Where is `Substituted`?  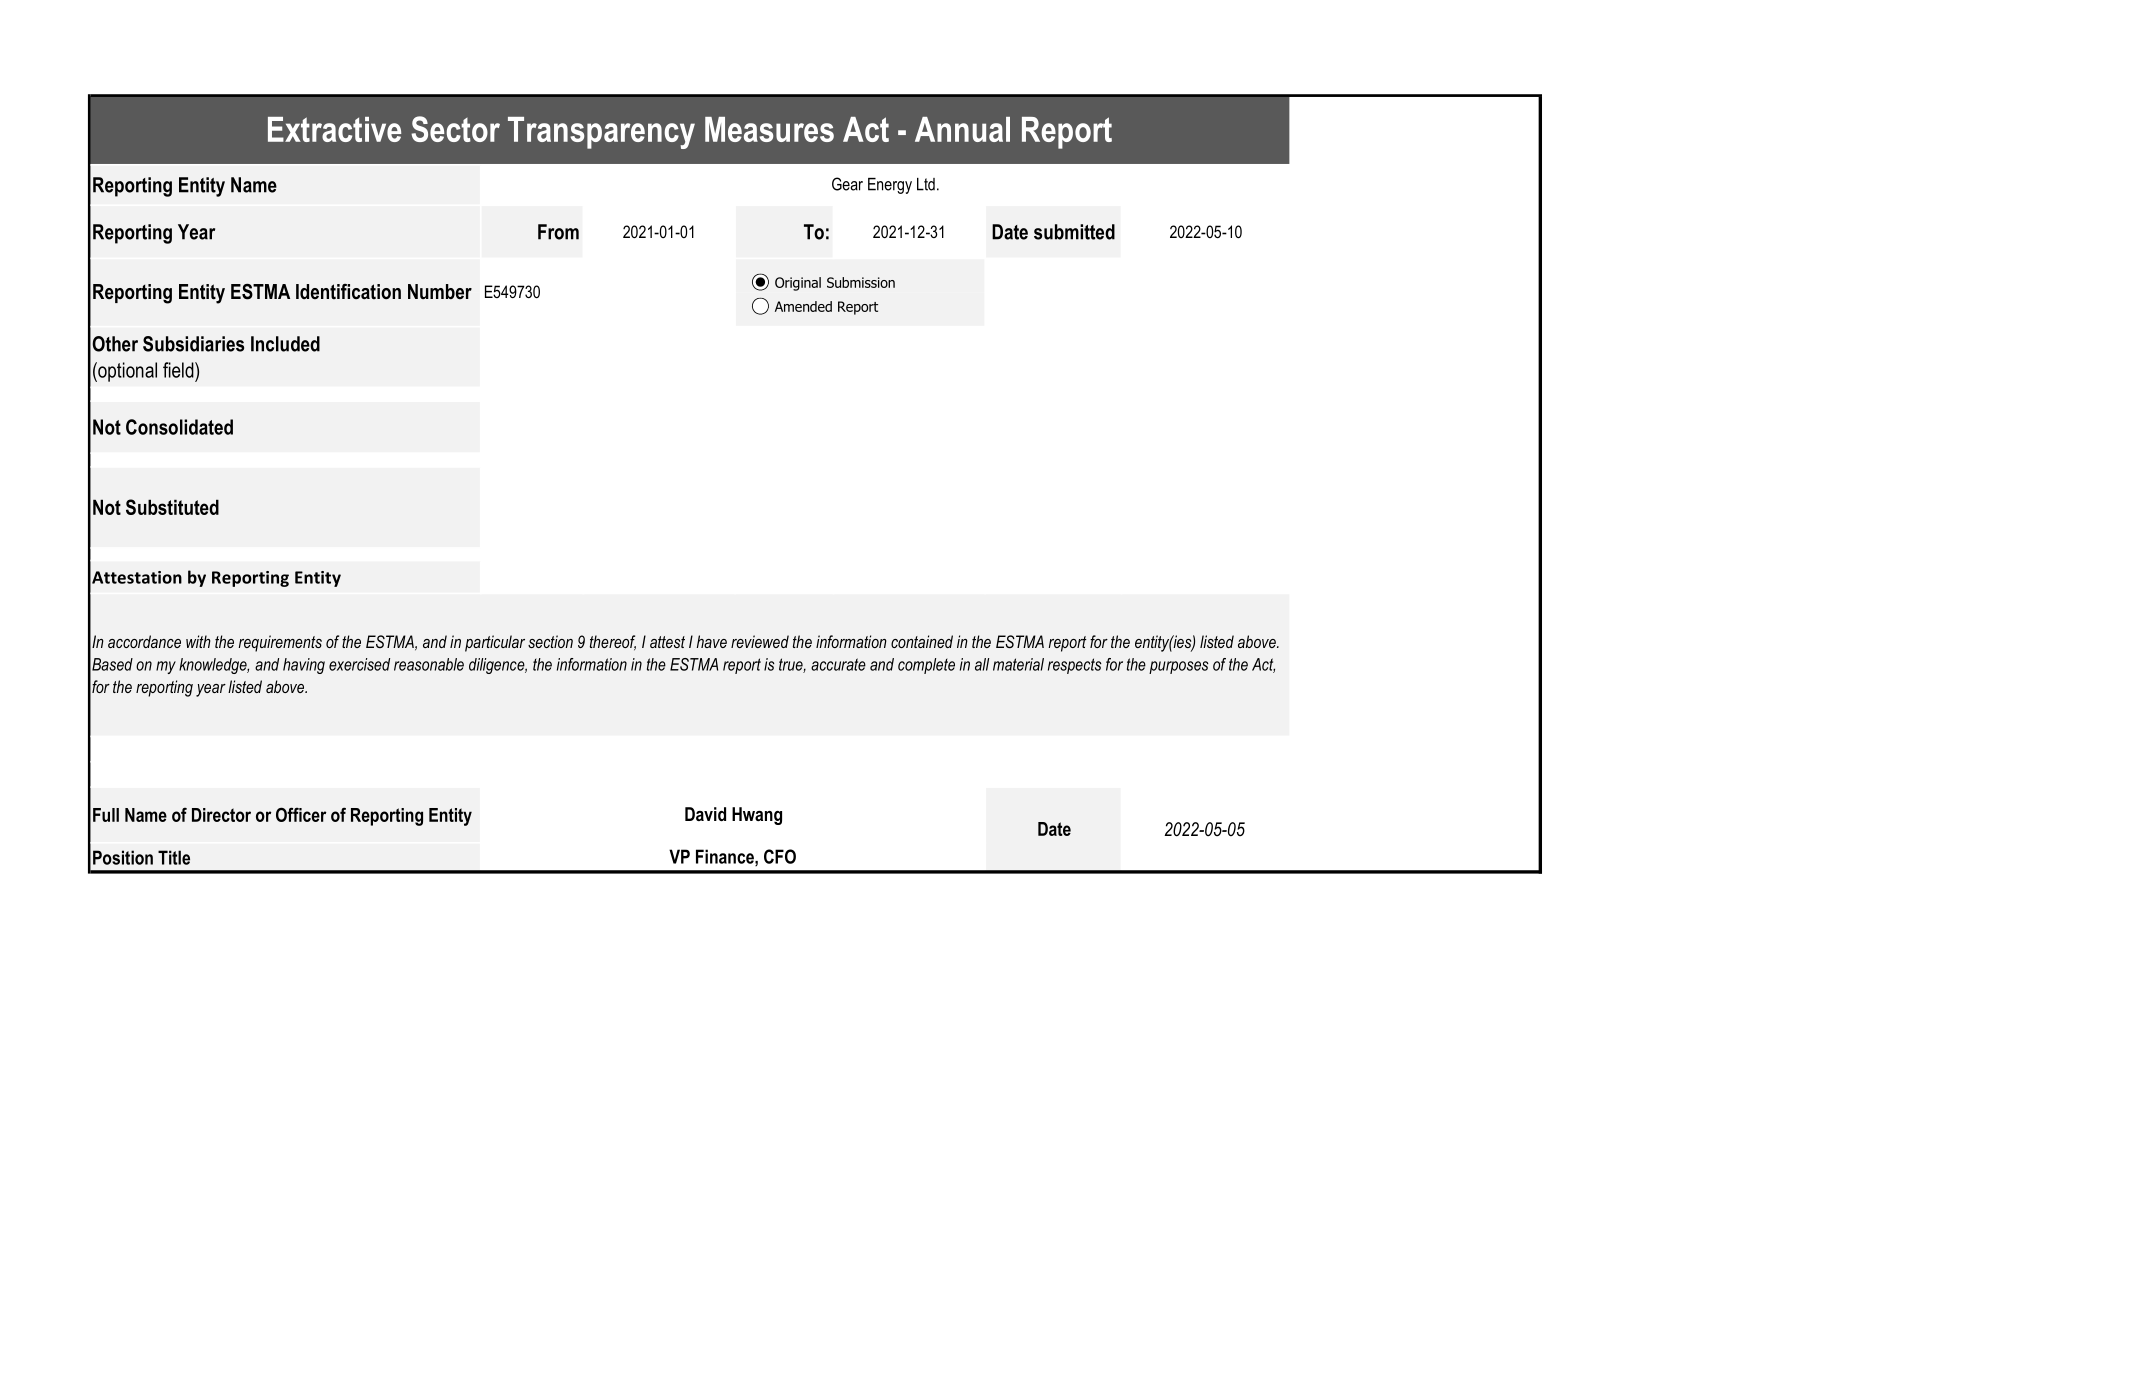
Substituted is located at coordinates (172, 507).
